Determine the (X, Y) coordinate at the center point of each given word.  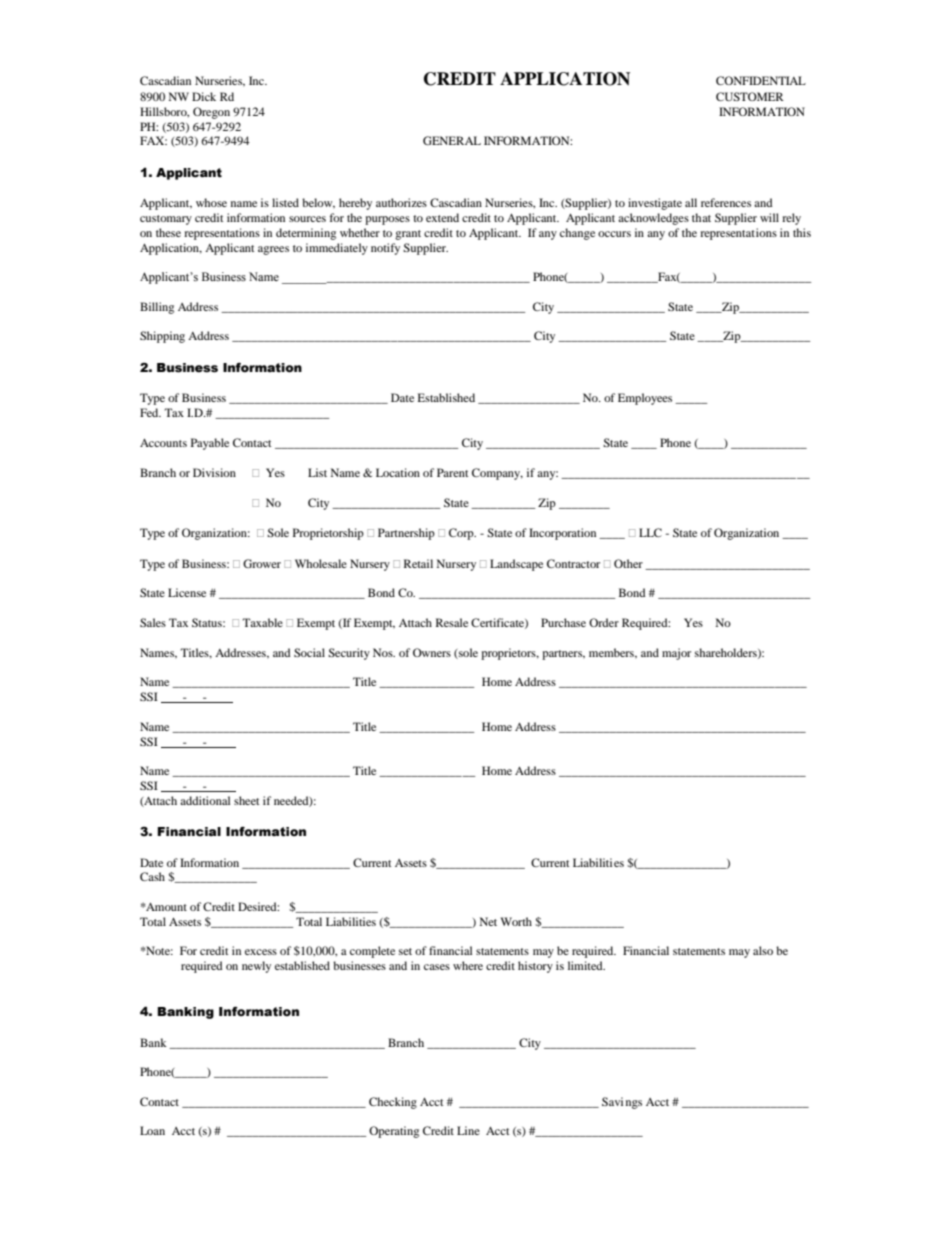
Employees (645, 399)
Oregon (211, 113)
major (676, 654)
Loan (152, 1130)
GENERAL (452, 140)
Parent (453, 472)
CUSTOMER (750, 96)
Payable (210, 444)
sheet (247, 800)
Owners (432, 652)
